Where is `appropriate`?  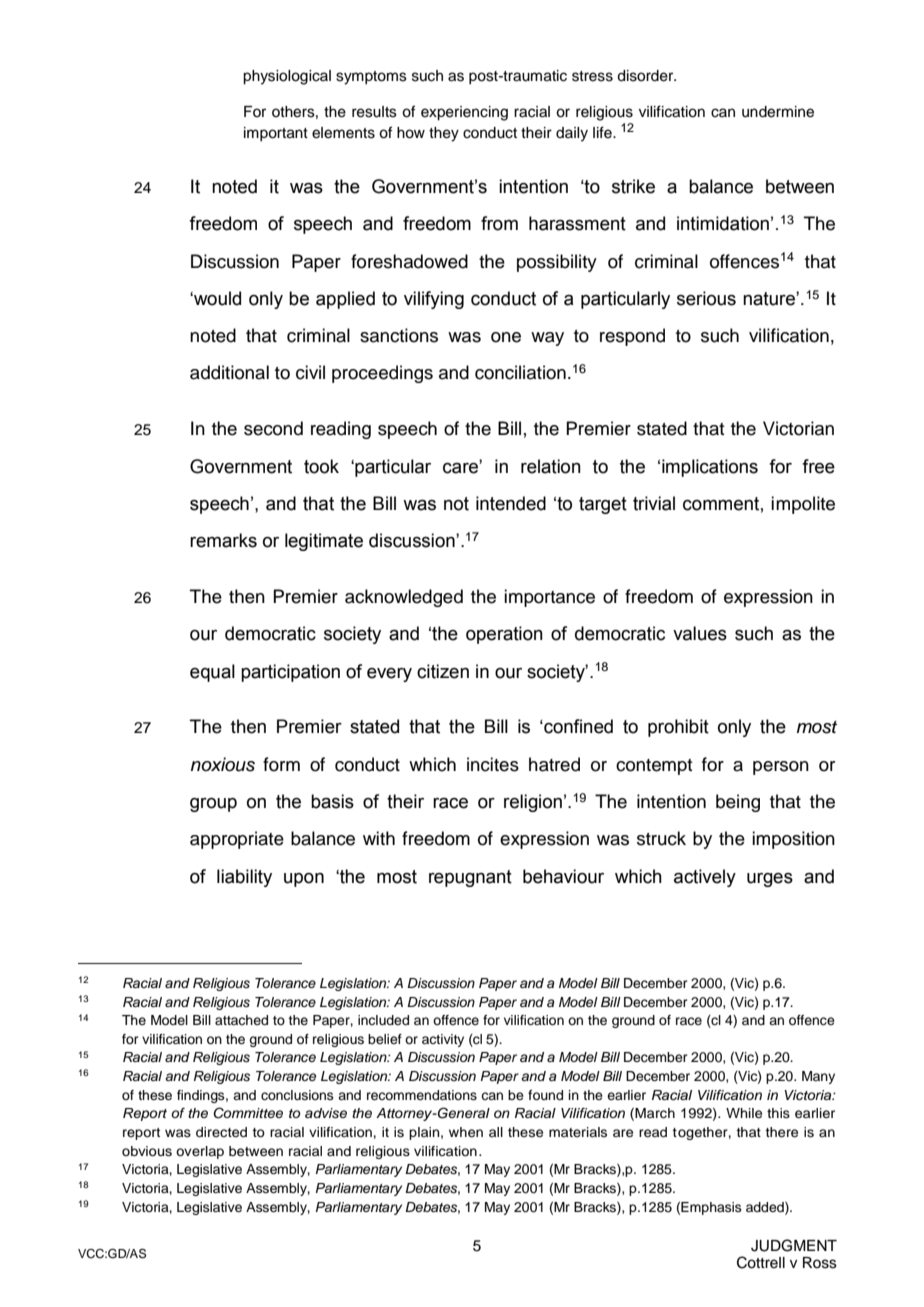
appropriate is located at coordinates (237, 840).
